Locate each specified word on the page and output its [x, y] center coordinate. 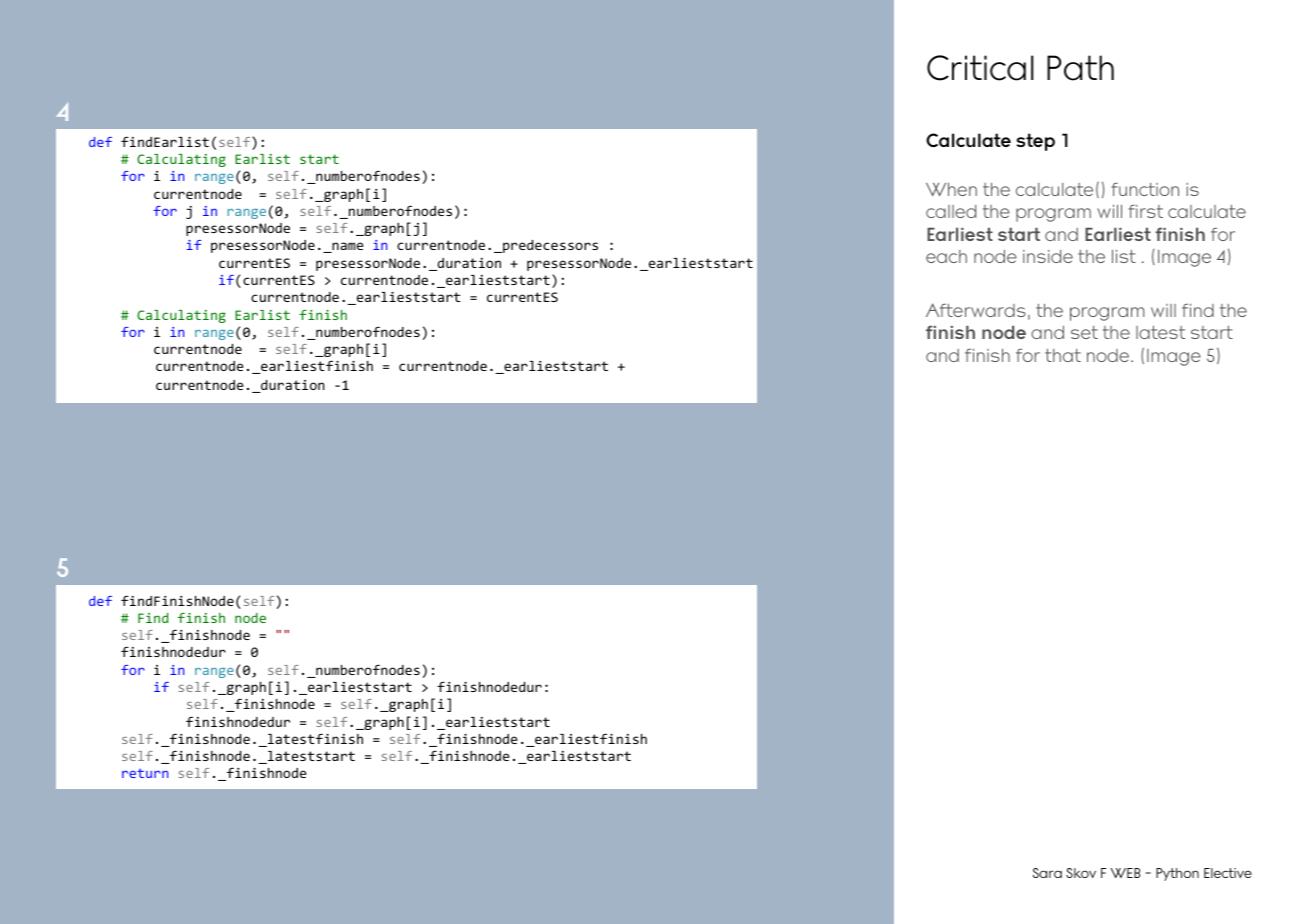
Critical [980, 68]
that [1063, 355]
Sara [1047, 873]
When [951, 189]
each [946, 256]
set [1084, 332]
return [145, 773]
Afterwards [976, 310]
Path [1080, 68]
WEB [1125, 873]
